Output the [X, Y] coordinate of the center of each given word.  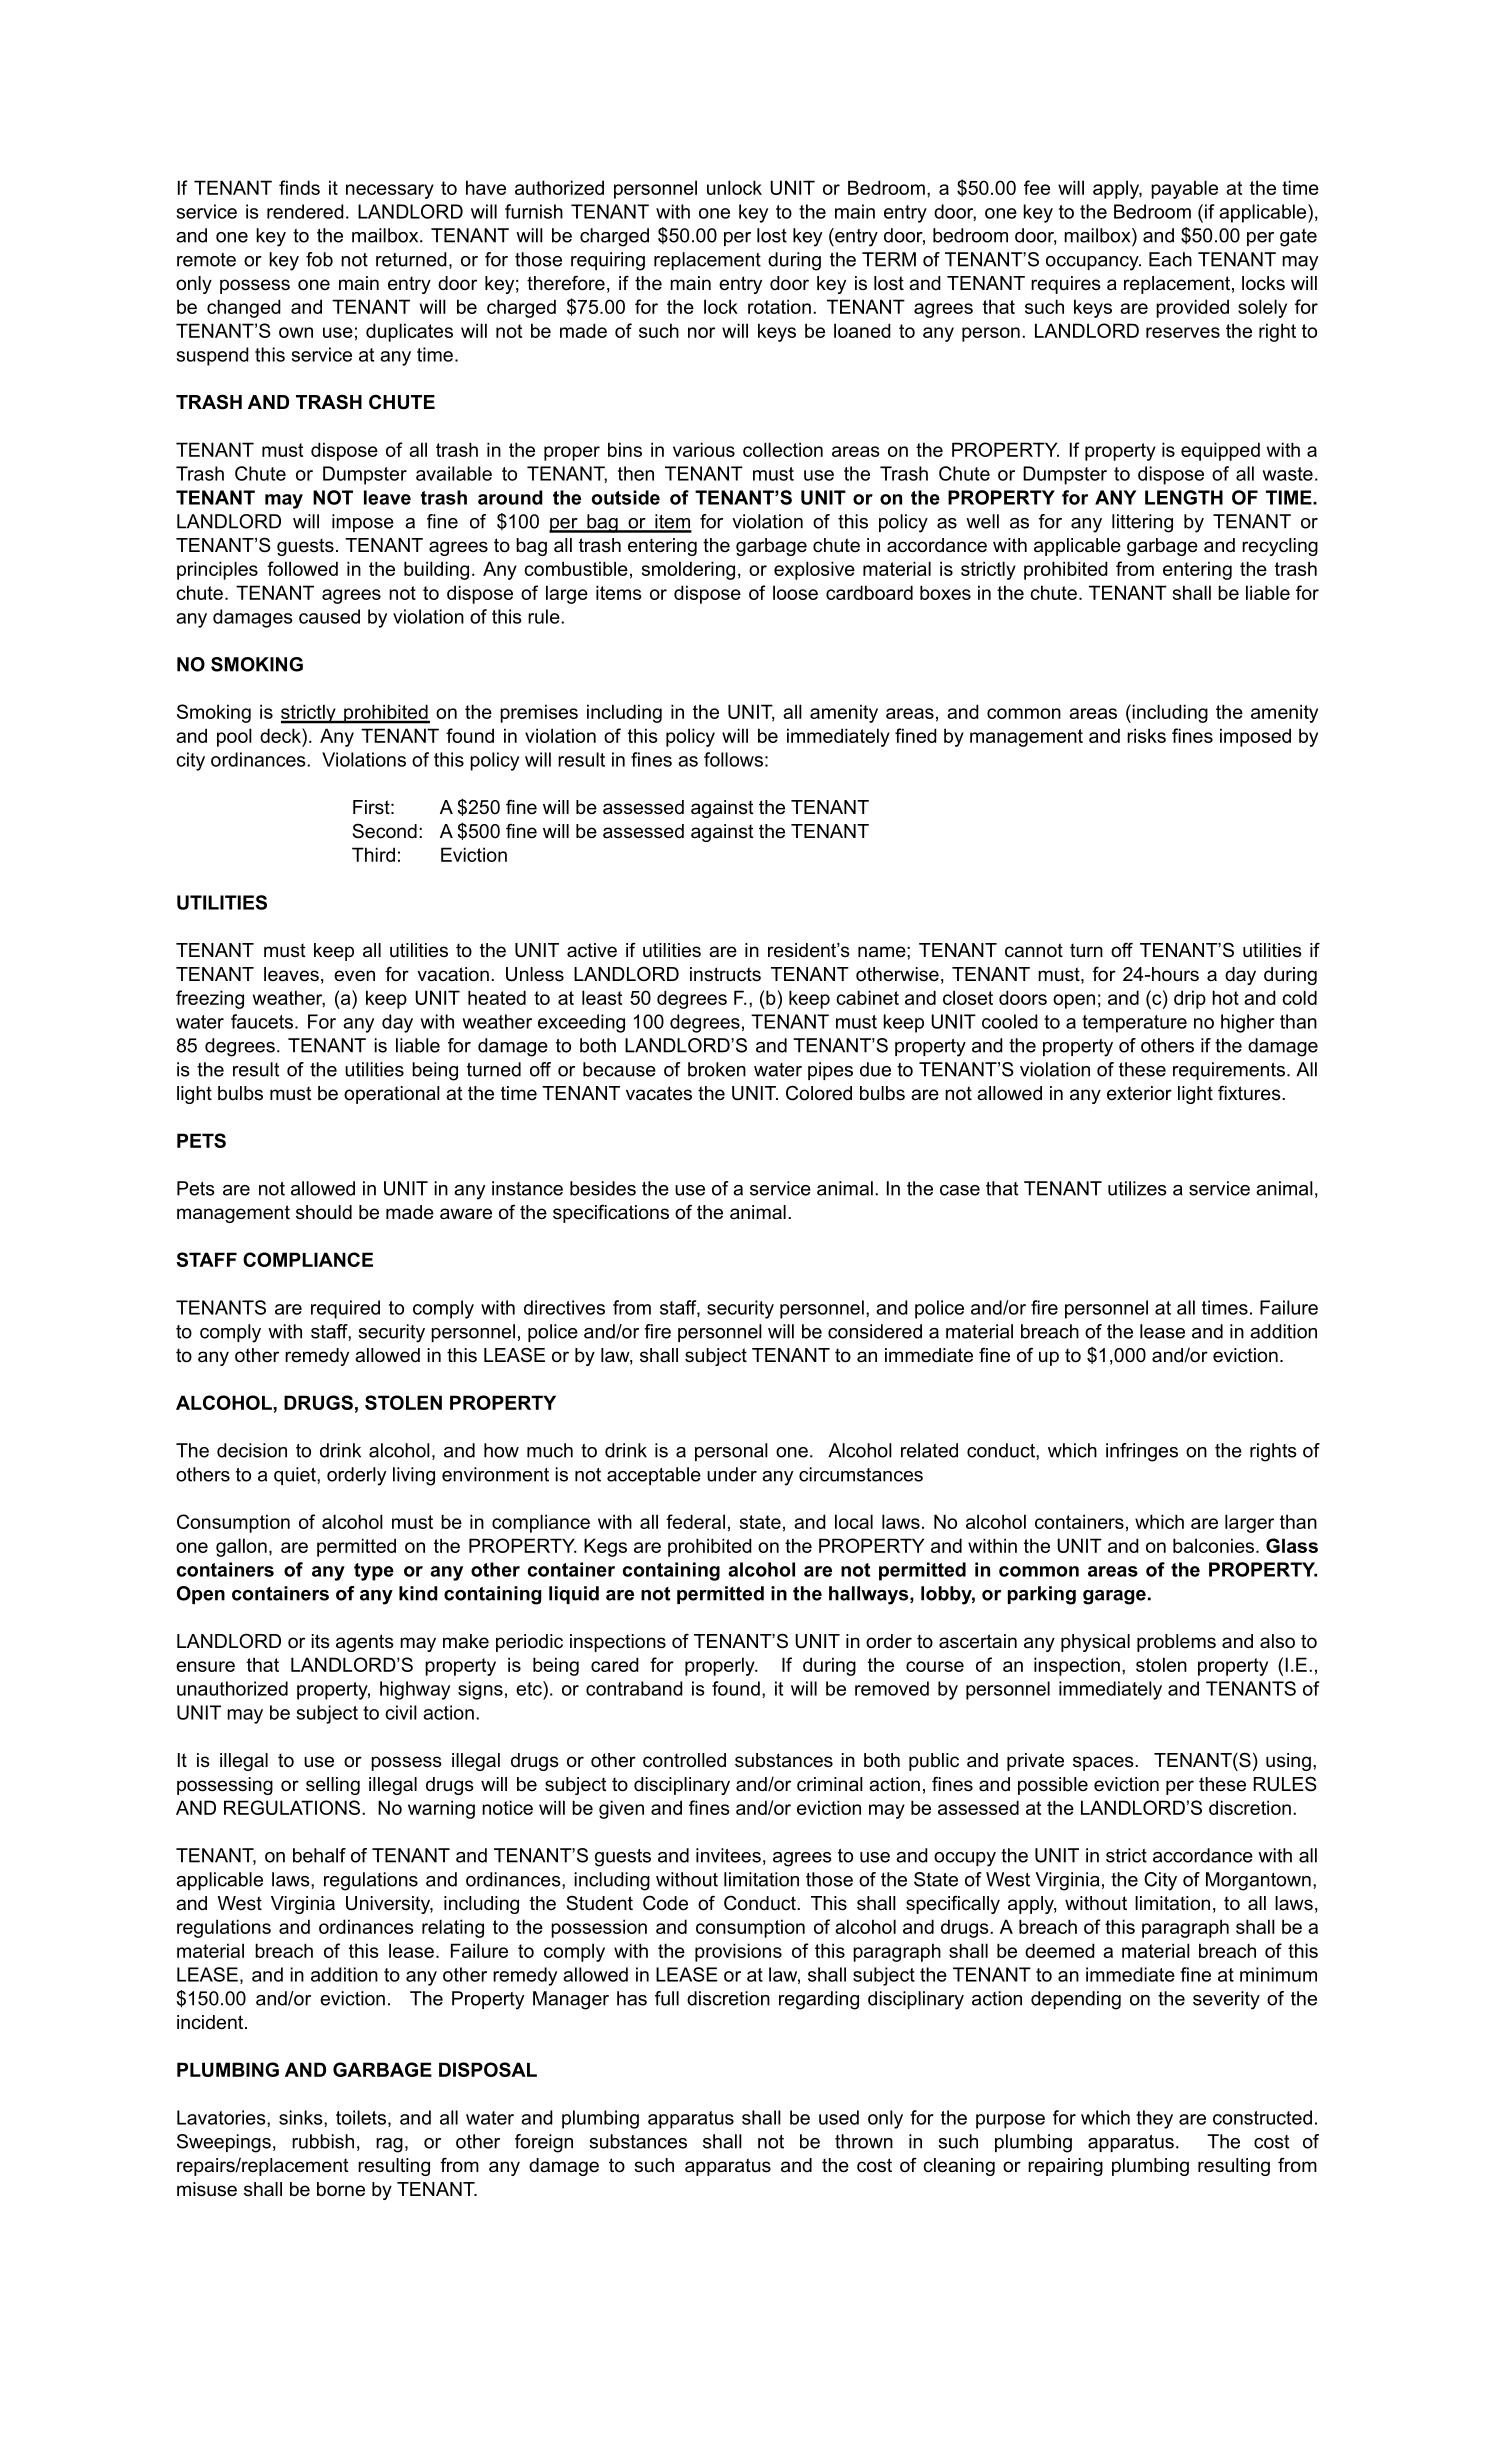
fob [319, 259]
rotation [779, 306]
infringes [1142, 1452]
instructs [725, 974]
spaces [1104, 1763]
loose [795, 592]
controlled [684, 1760]
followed [302, 568]
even [354, 976]
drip [1190, 999]
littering [1142, 523]
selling [333, 1786]
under [732, 1474]
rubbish [323, 2141]
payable [1184, 189]
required [345, 1309]
